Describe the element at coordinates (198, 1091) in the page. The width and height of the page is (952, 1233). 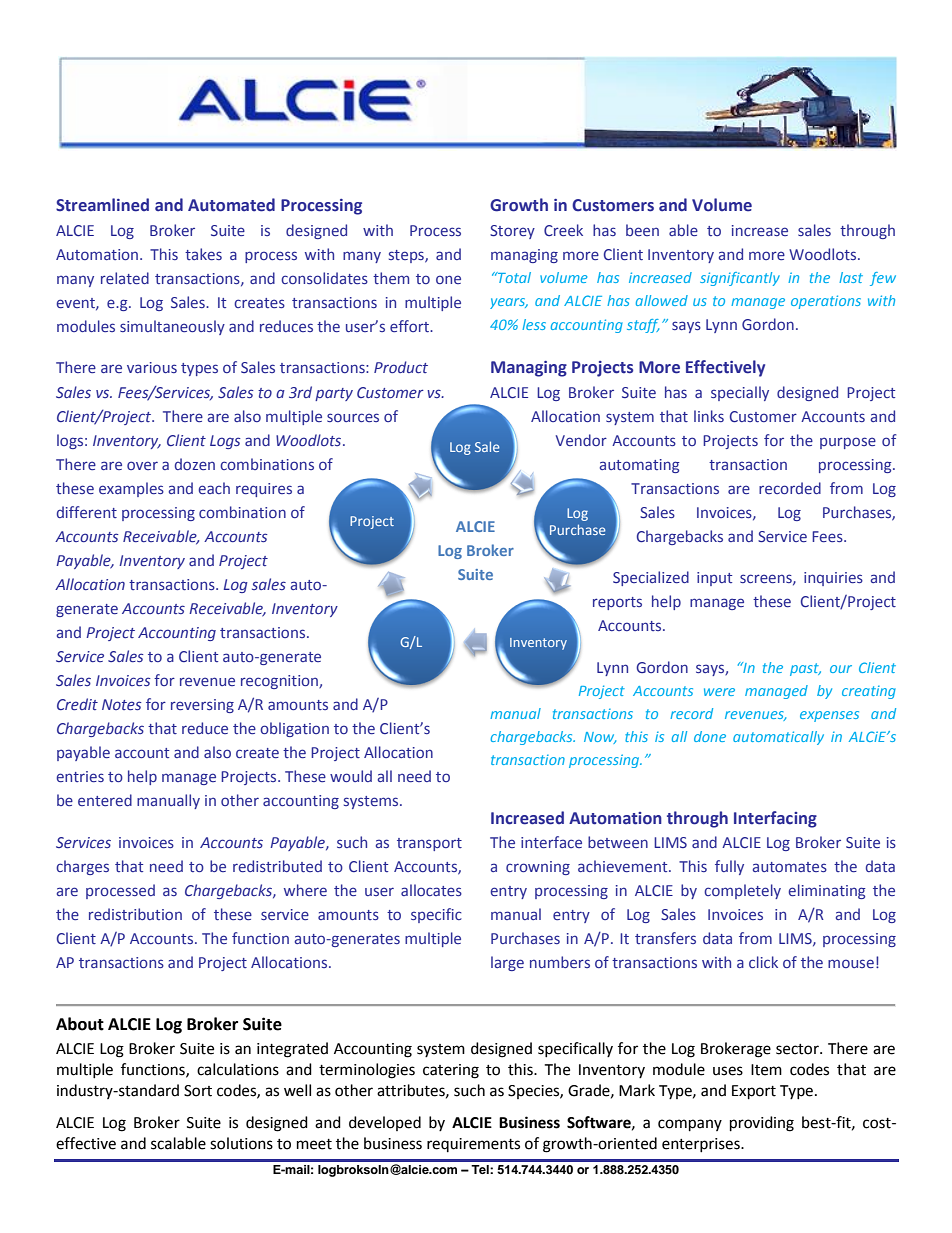
I see `Sort` at that location.
